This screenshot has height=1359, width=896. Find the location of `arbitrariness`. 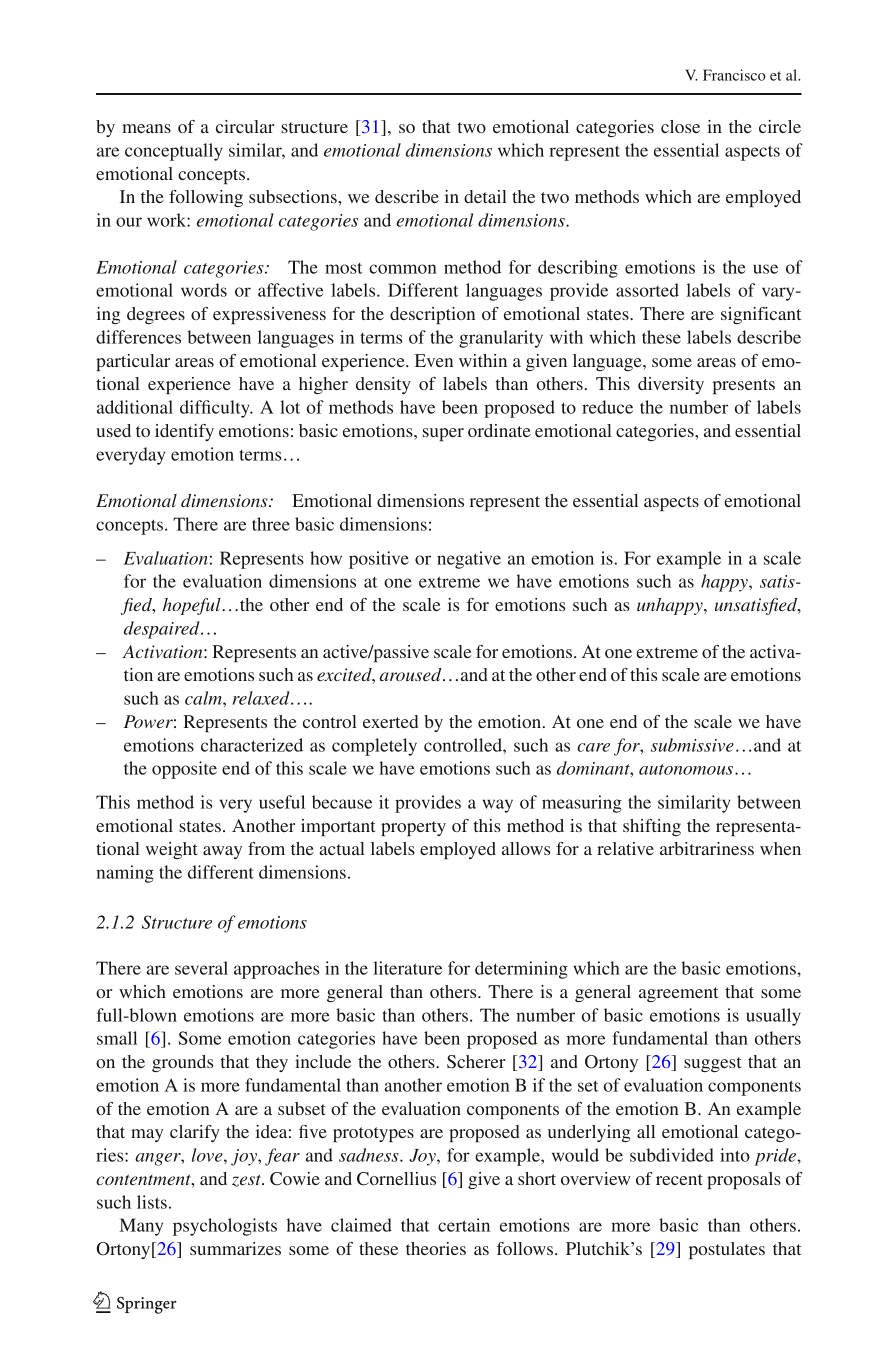

arbitrariness is located at coordinates (707, 848).
